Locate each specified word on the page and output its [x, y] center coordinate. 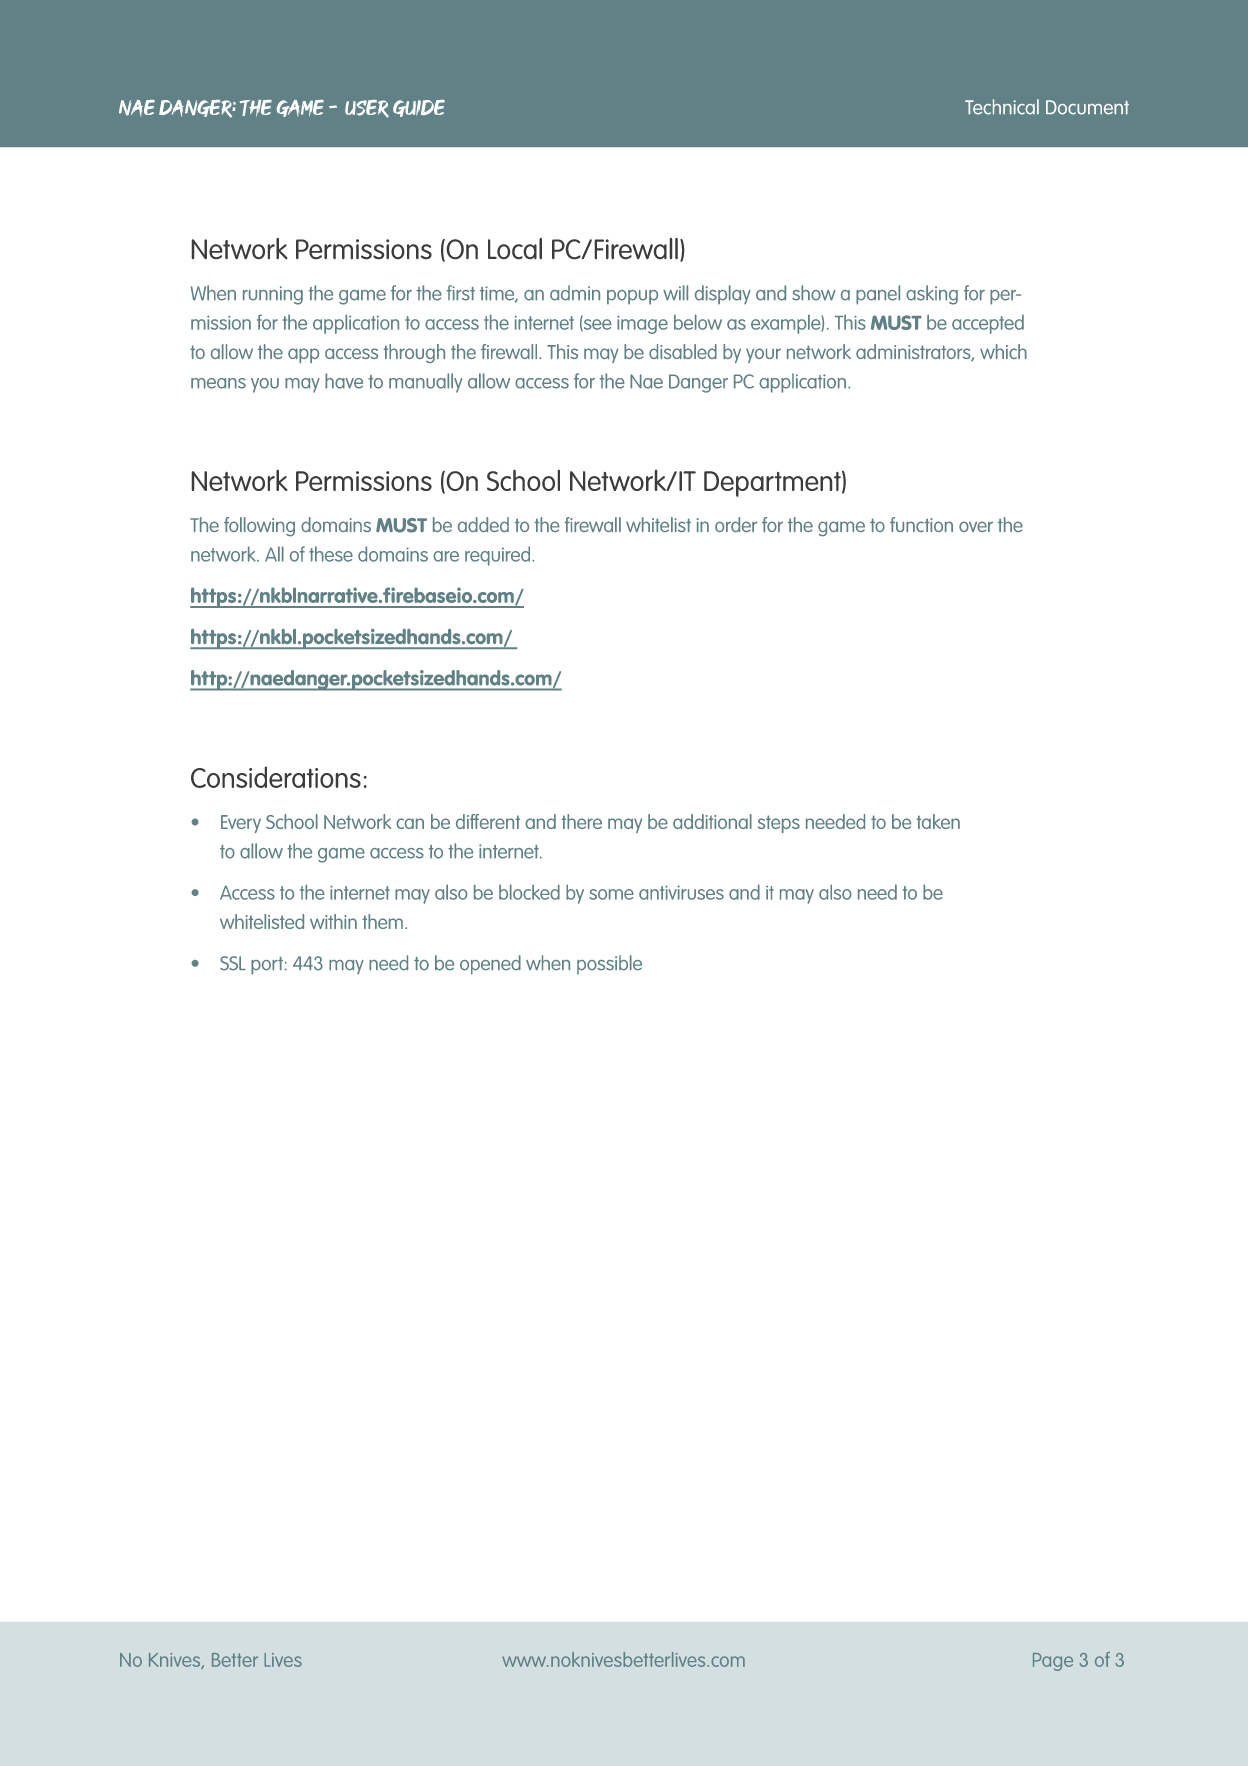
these [331, 554]
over [976, 526]
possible [609, 964]
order [736, 524]
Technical [1002, 107]
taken [938, 821]
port [267, 966]
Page [1053, 1662]
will [675, 293]
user [367, 109]
